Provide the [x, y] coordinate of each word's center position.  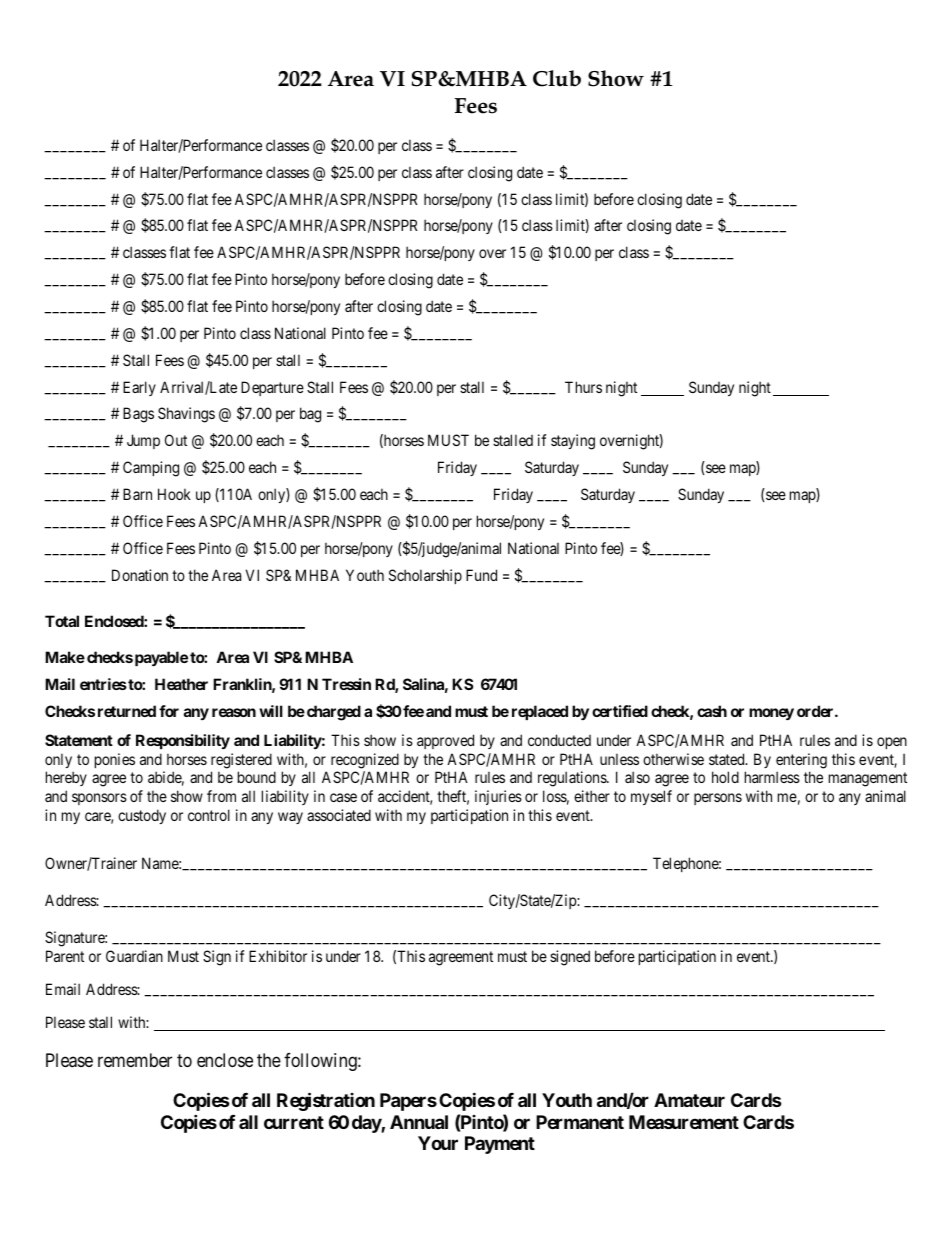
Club [557, 78]
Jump [143, 441]
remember [135, 1060]
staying [573, 442]
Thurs [583, 387]
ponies [115, 760]
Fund [481, 575]
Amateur [689, 1100]
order [816, 711]
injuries [498, 797]
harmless [772, 777]
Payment [500, 1145]
